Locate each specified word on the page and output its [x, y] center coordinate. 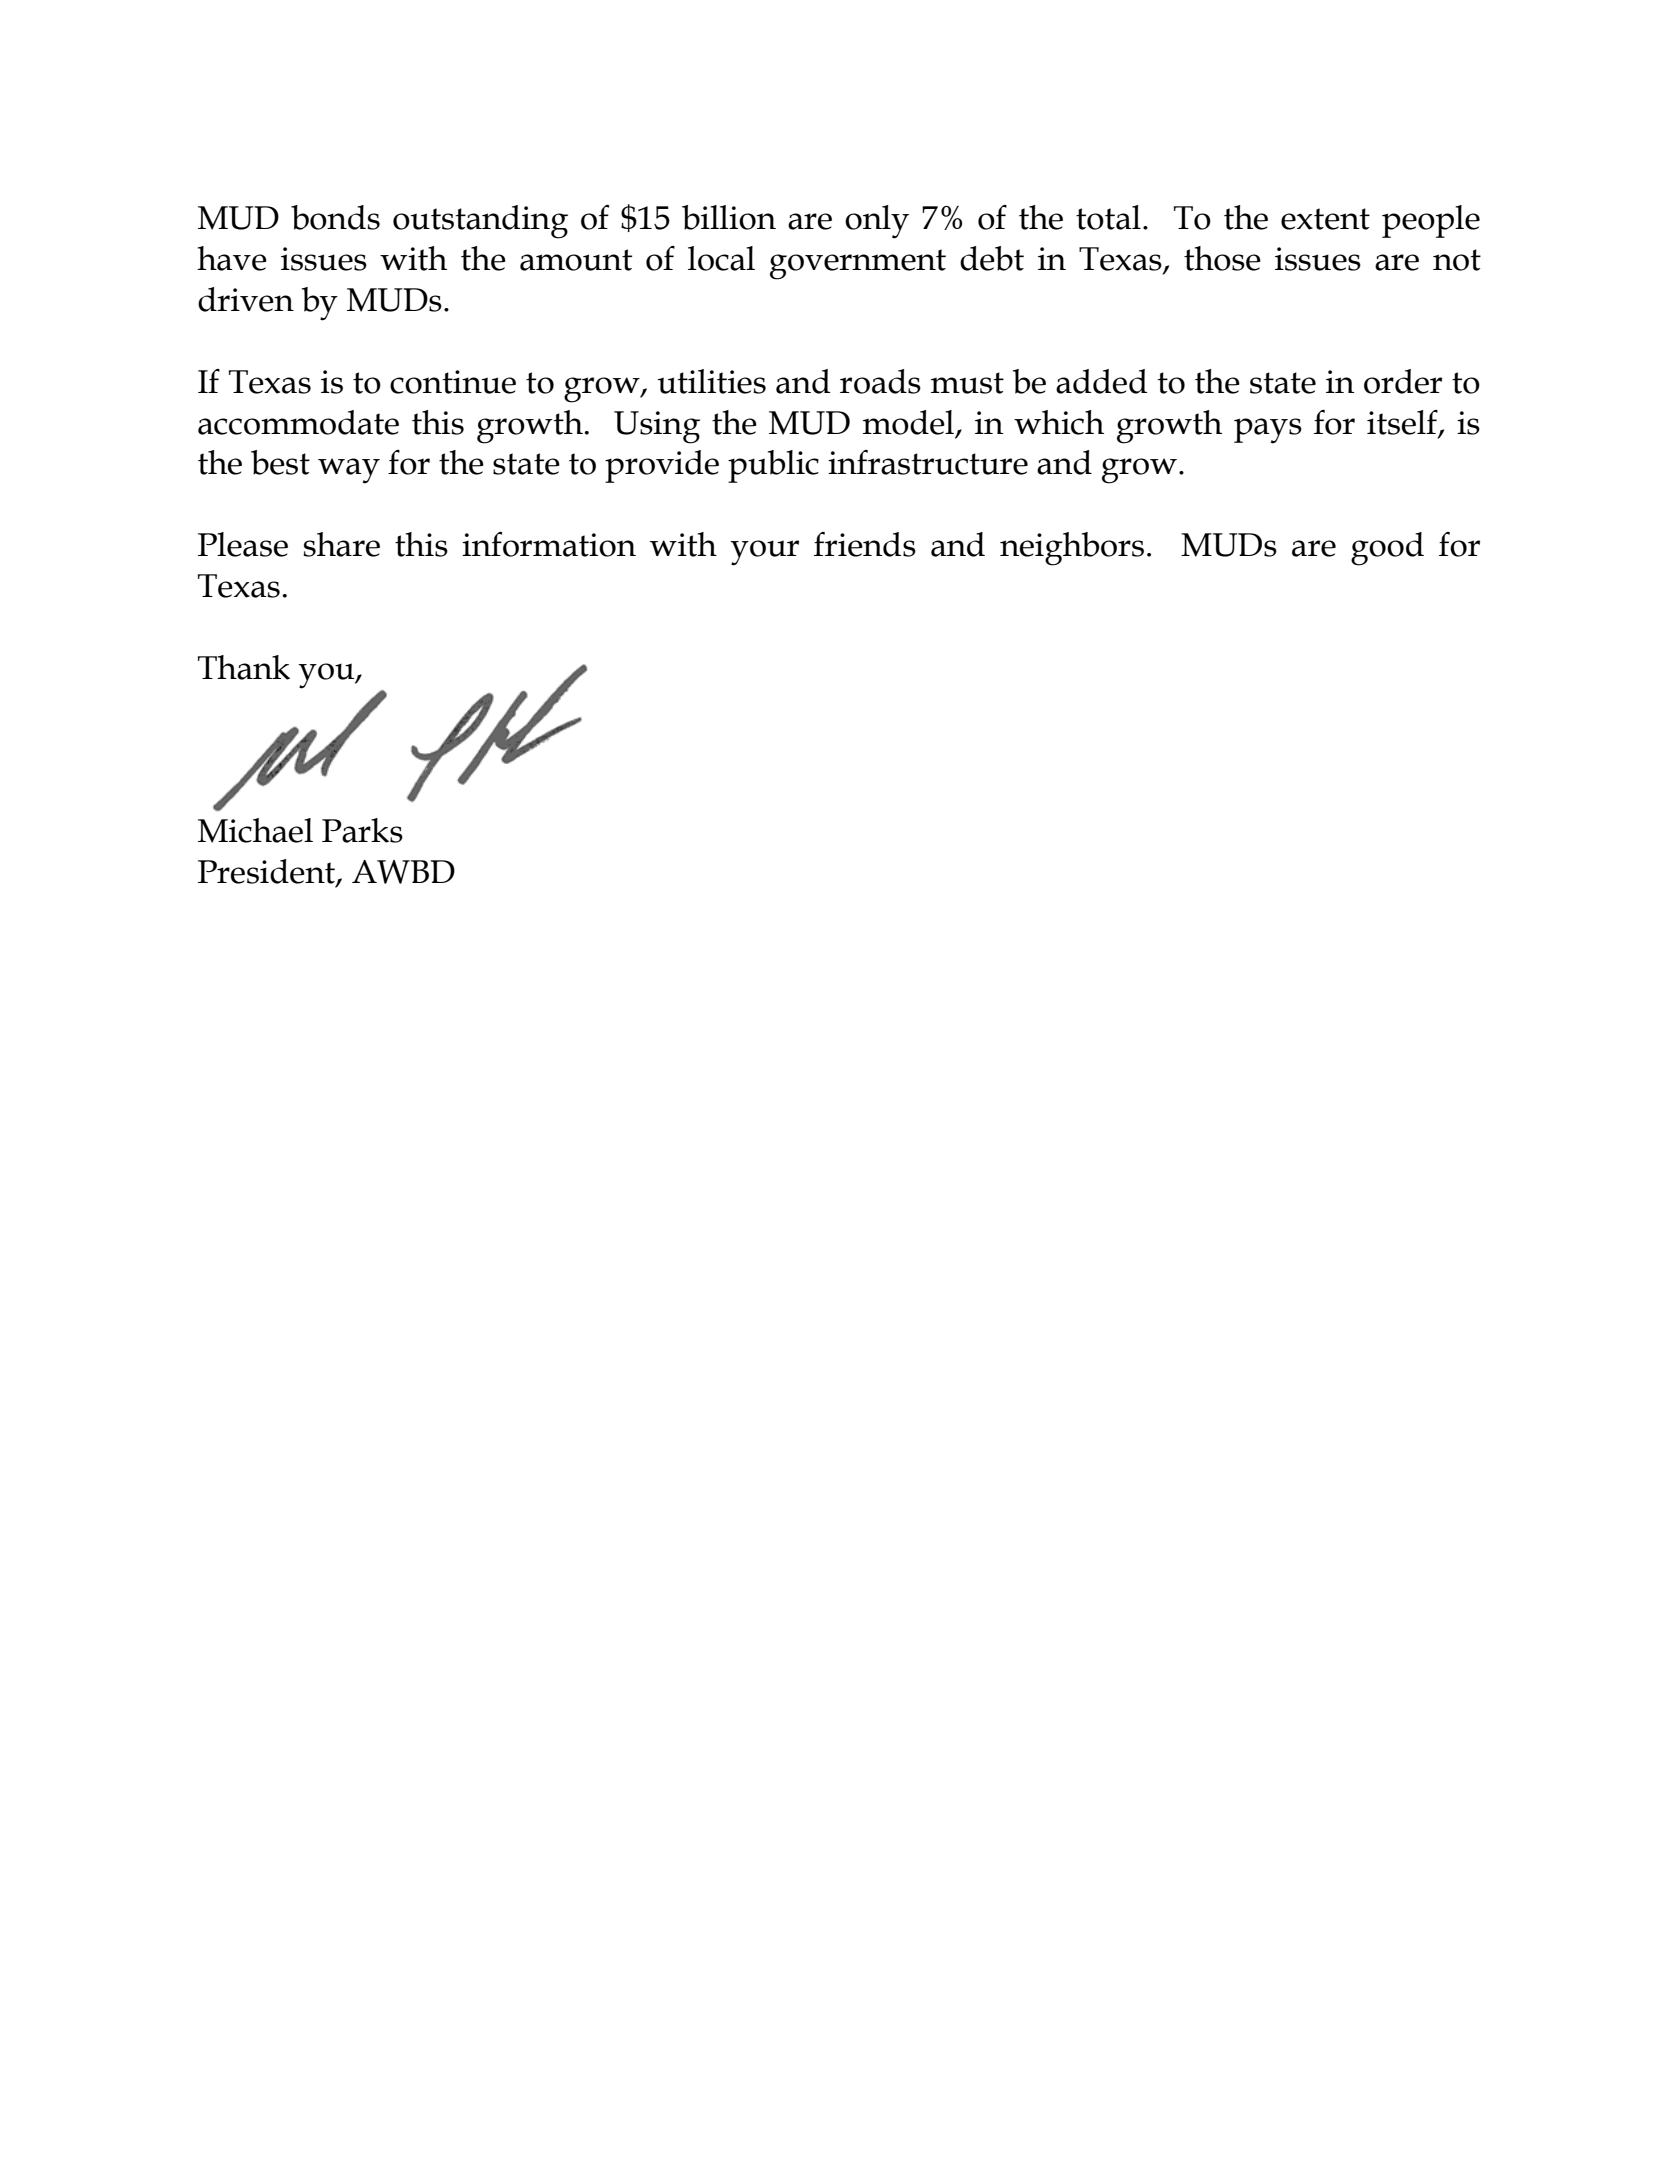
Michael [255, 830]
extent [1325, 219]
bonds [335, 217]
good [1387, 549]
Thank [244, 667]
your [764, 553]
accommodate [298, 422]
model [908, 422]
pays [1268, 431]
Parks [362, 830]
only [877, 222]
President [267, 872]
